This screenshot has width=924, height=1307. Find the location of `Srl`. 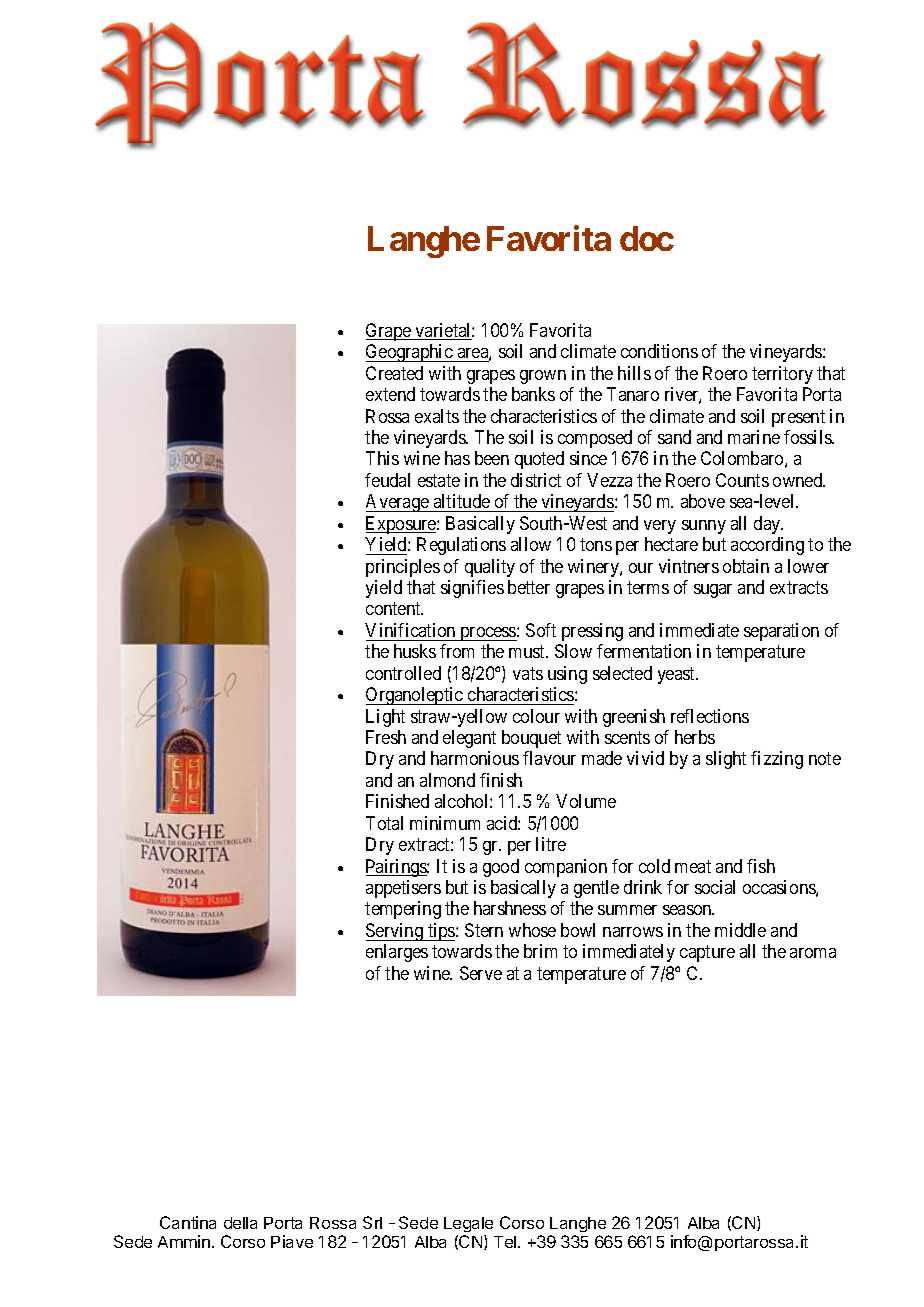

Srl is located at coordinates (372, 1222).
